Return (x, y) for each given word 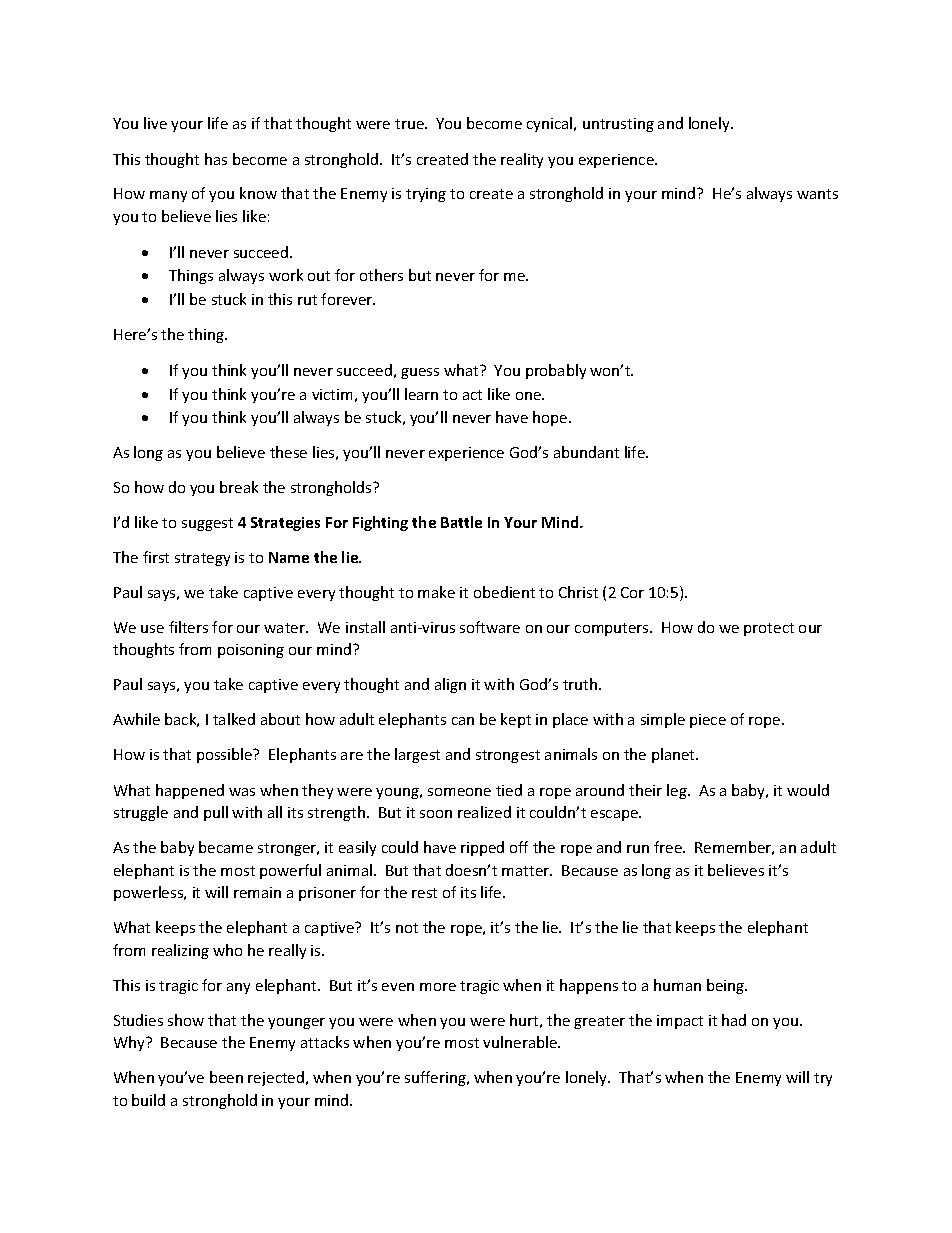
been (226, 1077)
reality (522, 160)
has (216, 159)
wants (817, 194)
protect (769, 629)
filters (188, 627)
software (490, 627)
